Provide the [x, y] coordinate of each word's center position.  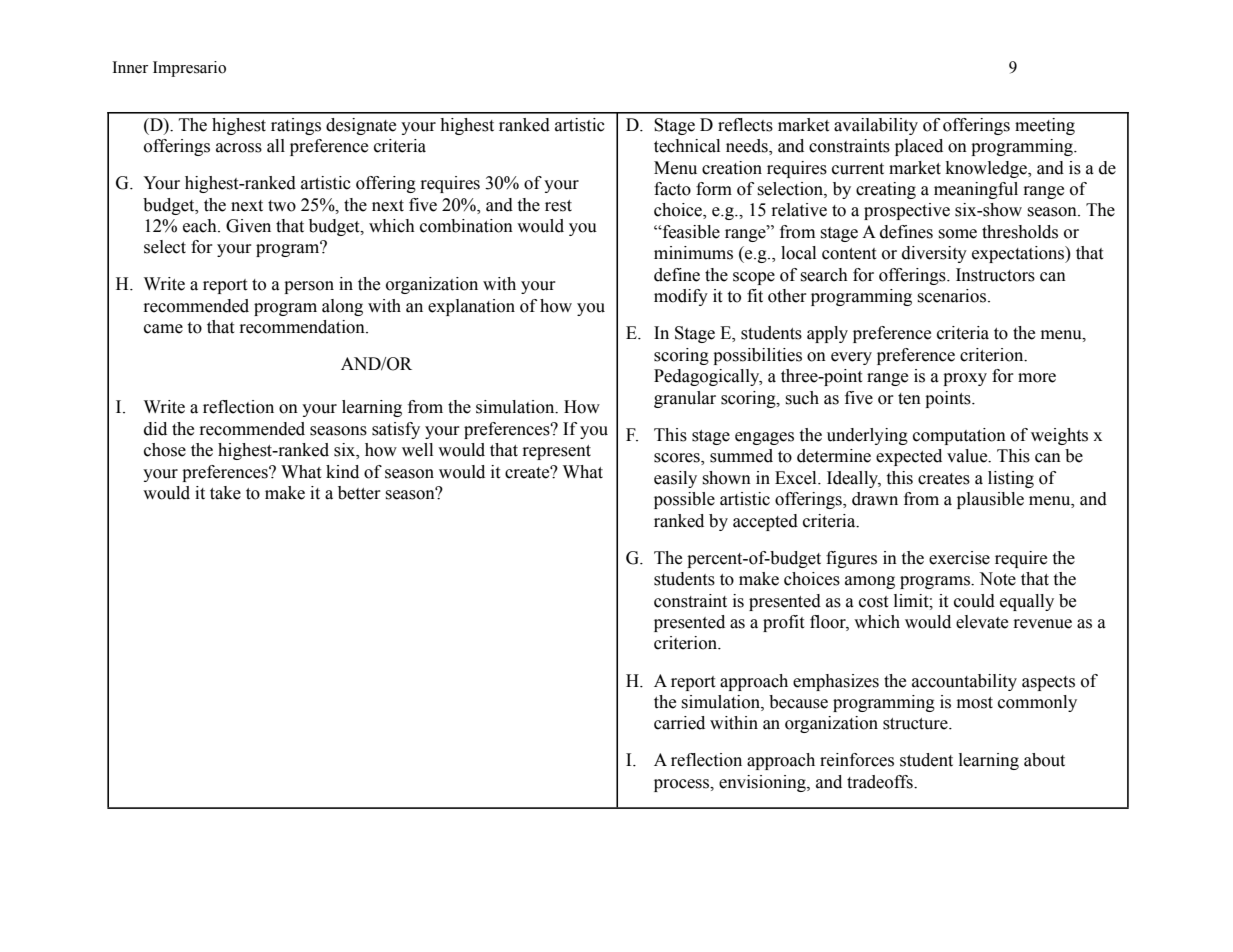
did [155, 429]
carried [679, 723]
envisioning [763, 783]
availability [876, 126]
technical [687, 146]
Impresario [189, 69]
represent [556, 452]
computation [959, 436]
